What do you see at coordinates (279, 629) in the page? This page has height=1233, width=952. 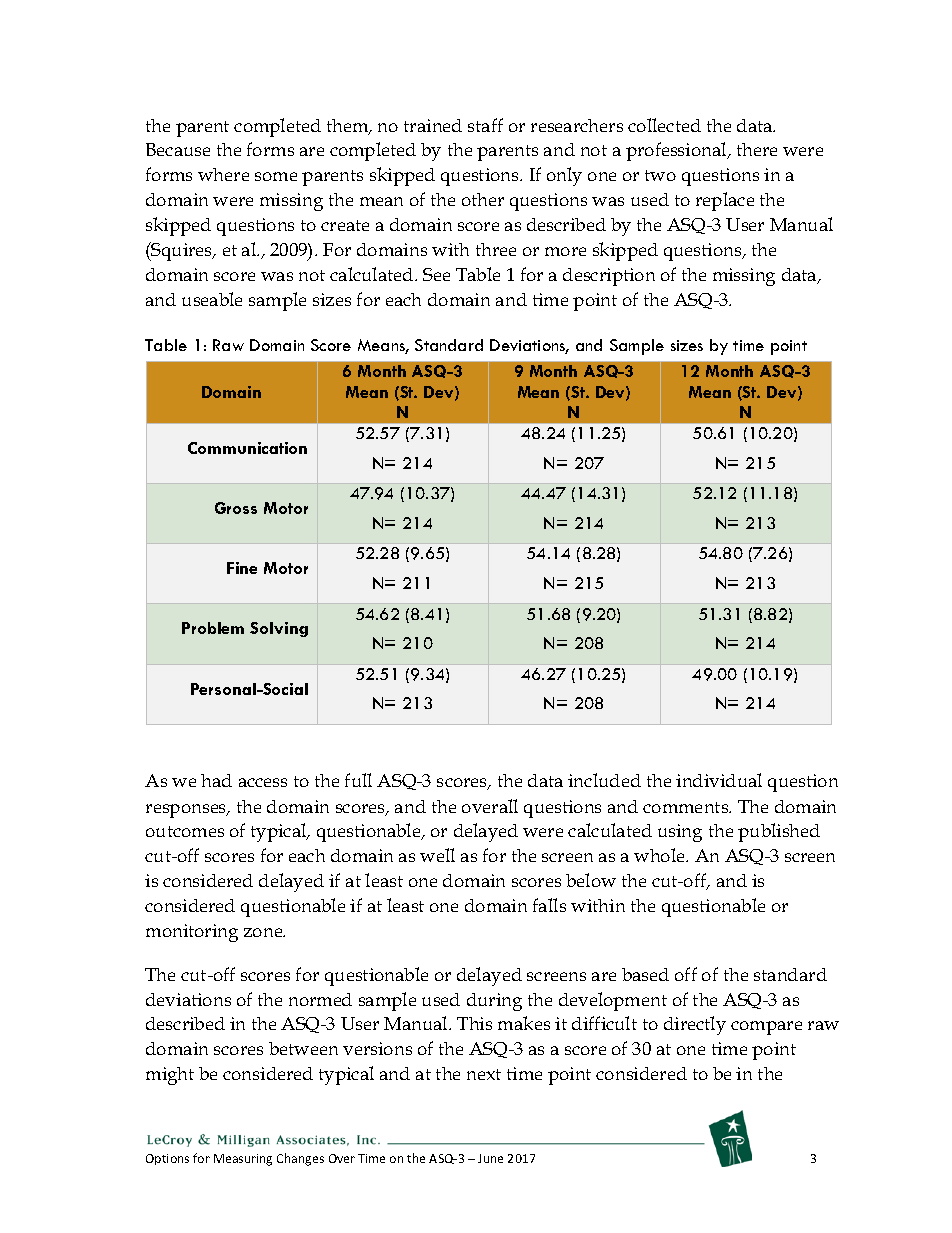 I see `Solving` at bounding box center [279, 629].
